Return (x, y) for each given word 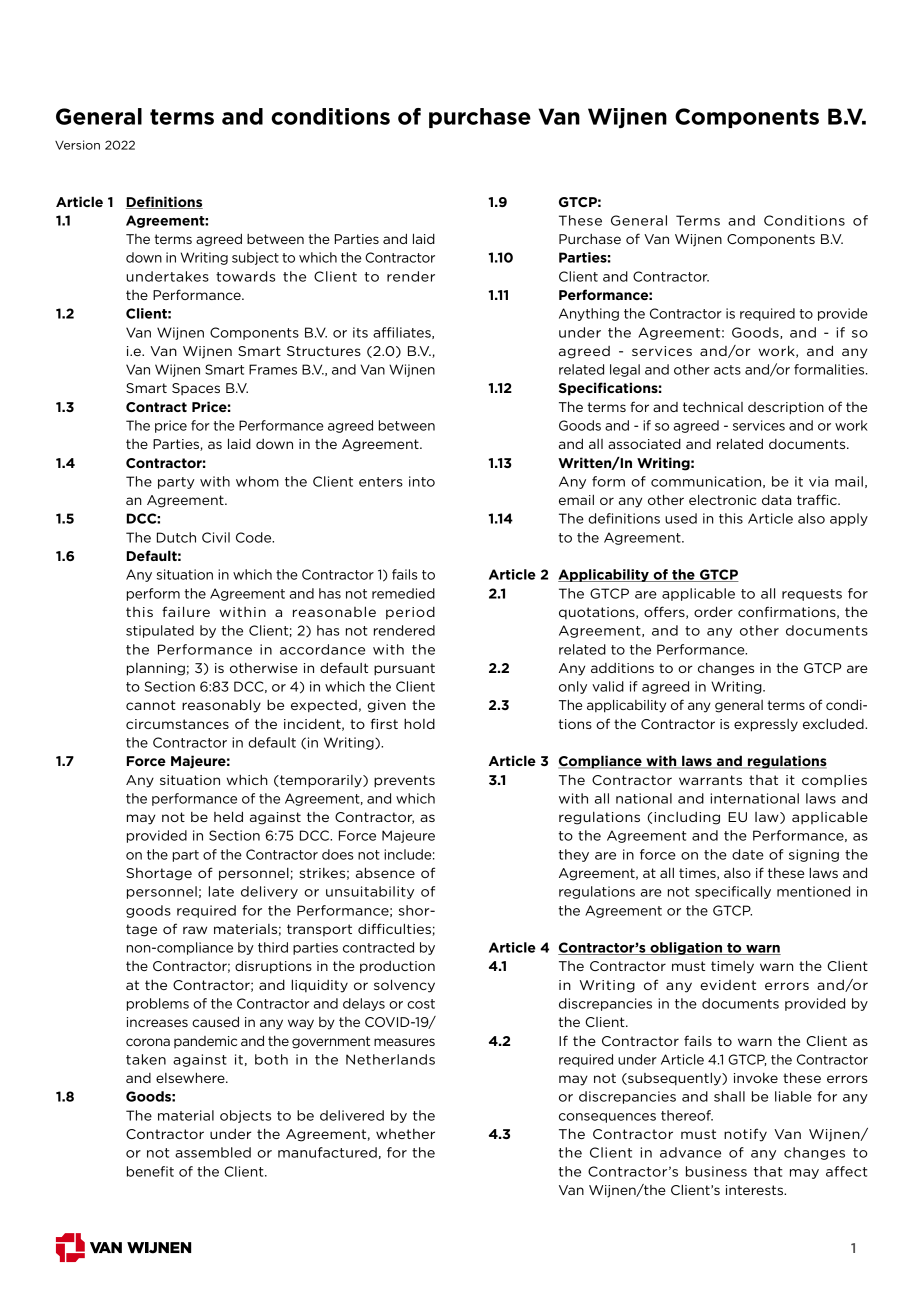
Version (77, 145)
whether (405, 1134)
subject (255, 258)
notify (745, 1135)
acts (727, 370)
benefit (150, 1171)
